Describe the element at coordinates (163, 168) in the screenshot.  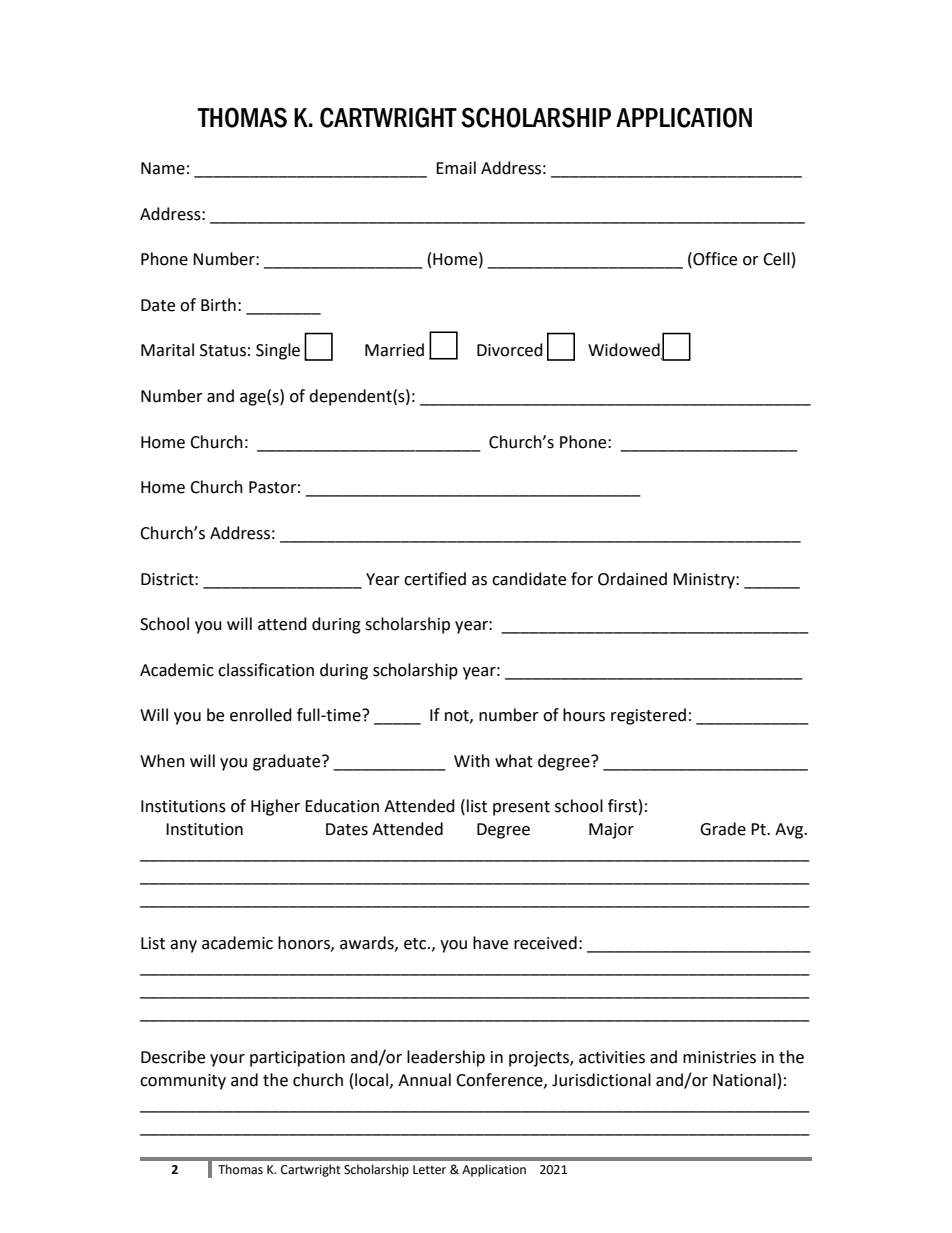
I see `Name` at that location.
